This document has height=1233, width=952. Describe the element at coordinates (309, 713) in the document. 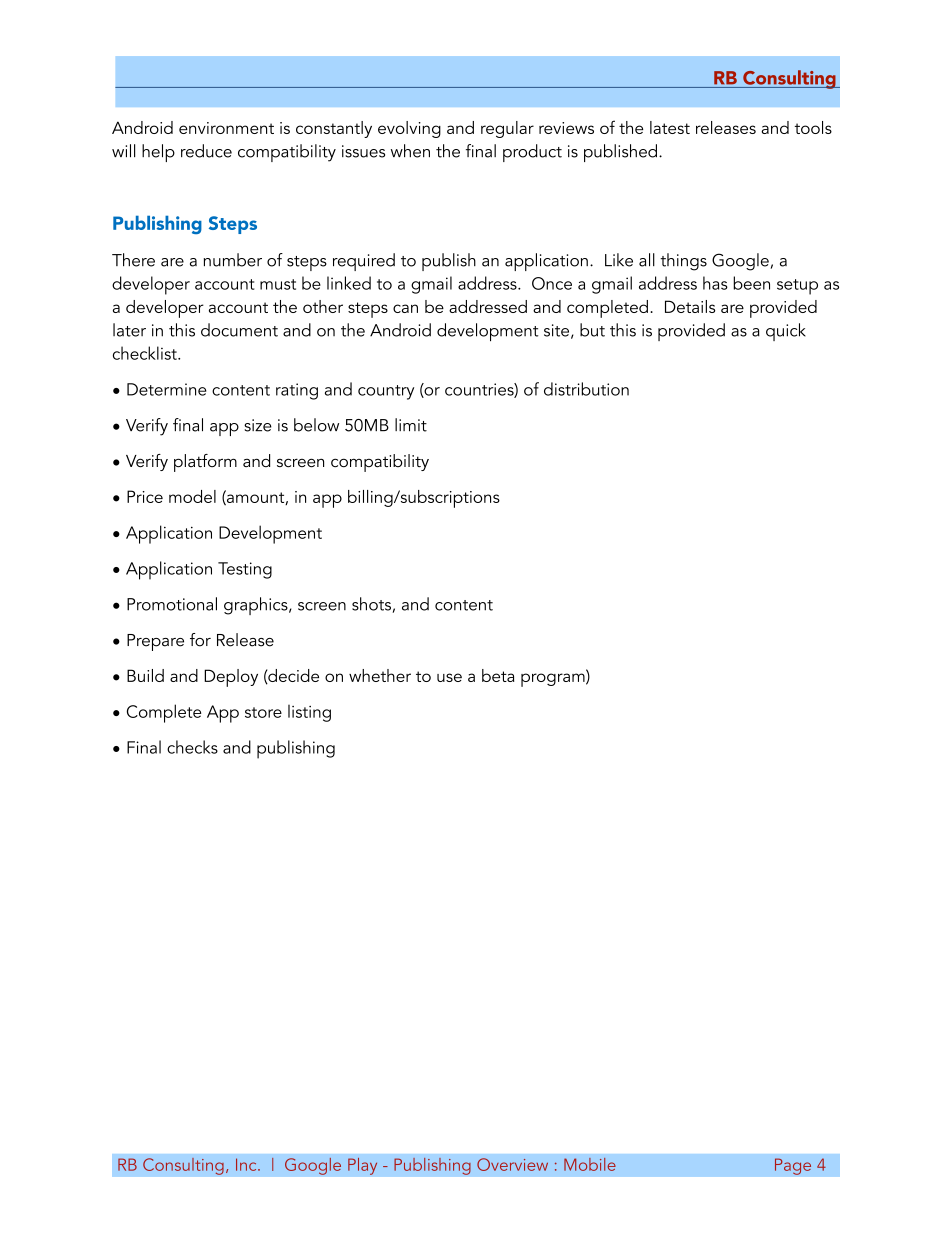

I see `listing` at that location.
